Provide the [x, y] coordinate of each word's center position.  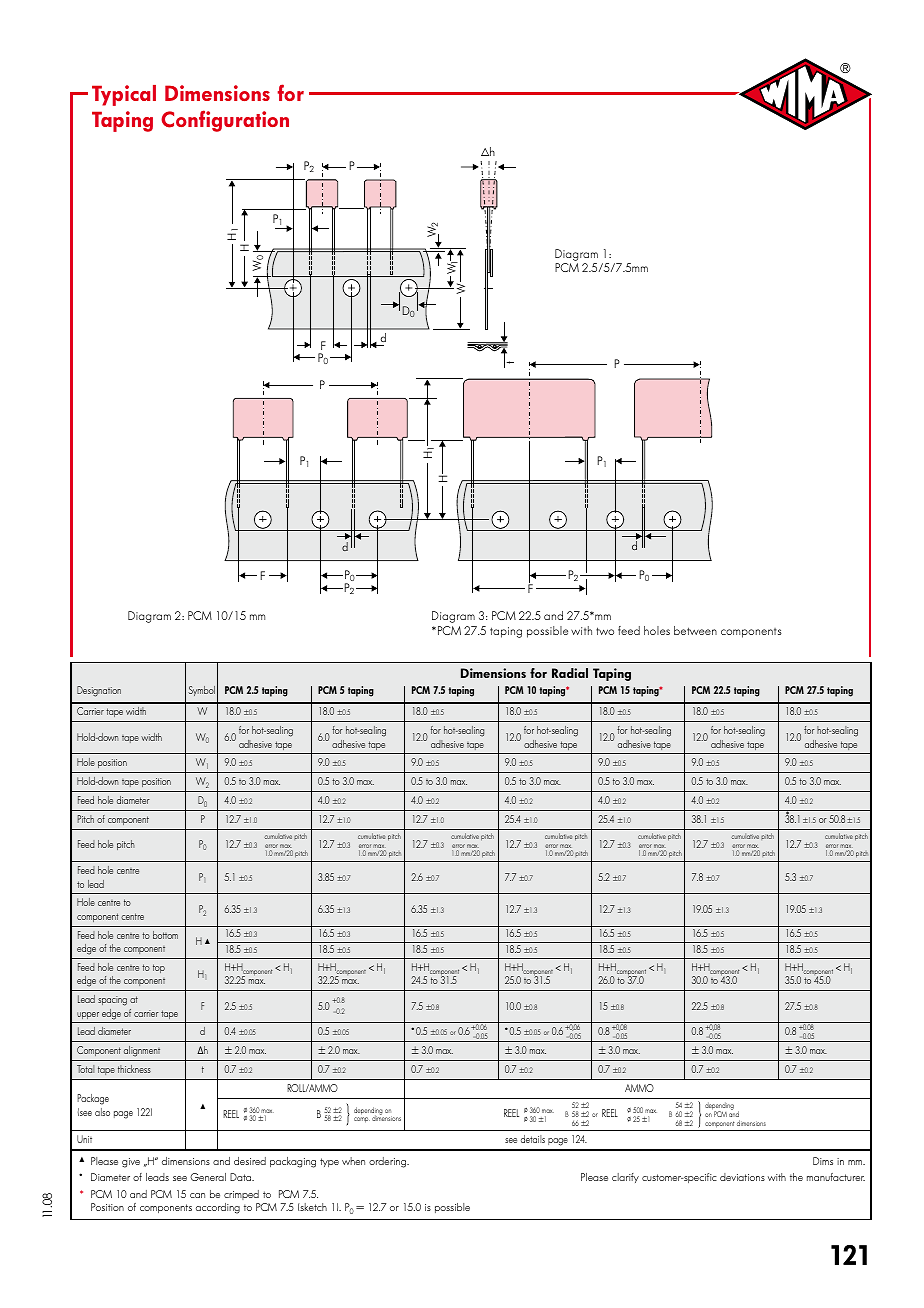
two [605, 631]
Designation [99, 691]
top [159, 968]
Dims [823, 1161]
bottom [165, 935]
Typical [124, 95]
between [695, 630]
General [208, 1177]
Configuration [225, 121]
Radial [570, 673]
